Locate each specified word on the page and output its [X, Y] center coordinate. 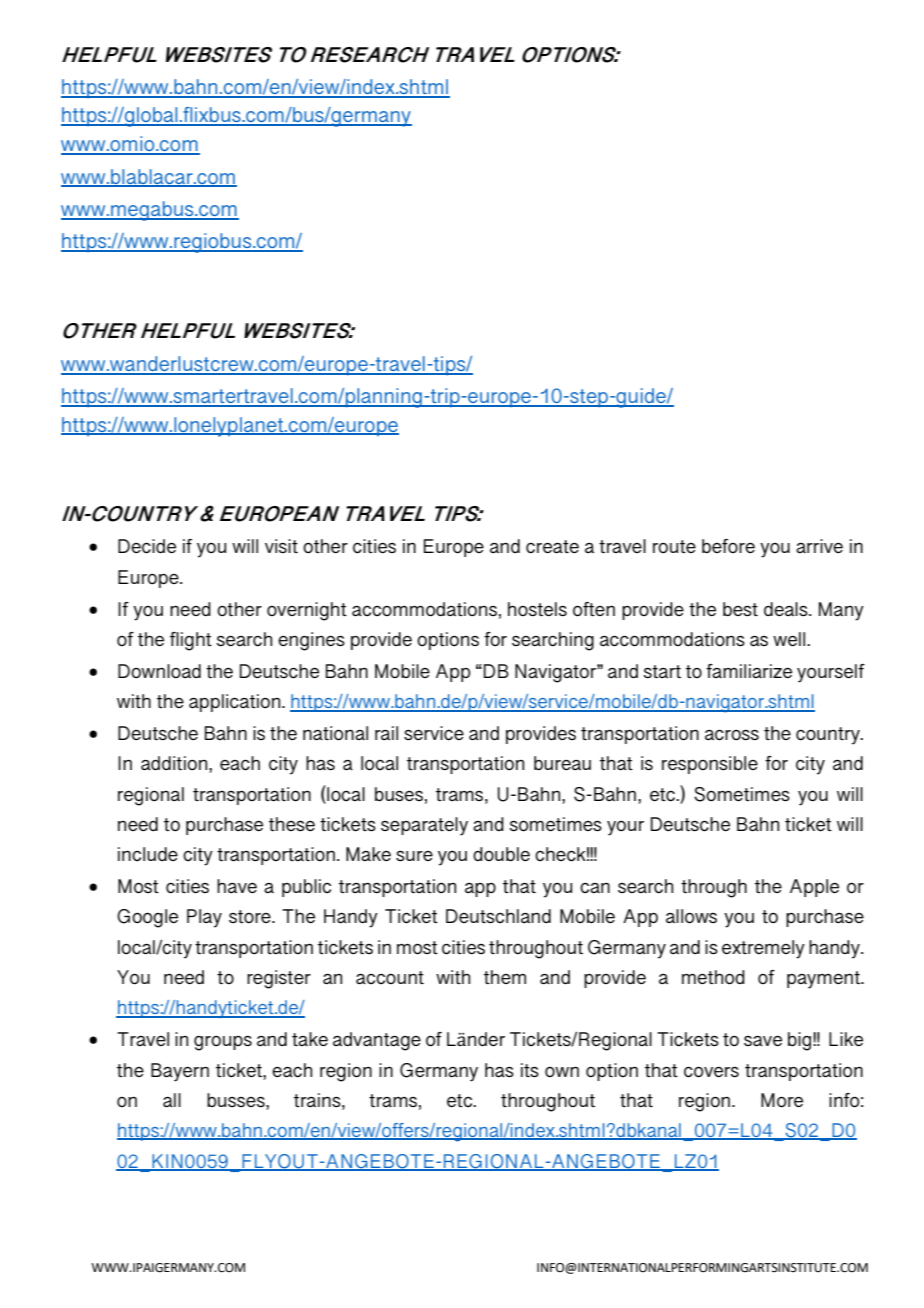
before [728, 546]
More [782, 1100]
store [251, 916]
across [732, 735]
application [236, 703]
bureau [562, 763]
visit [281, 546]
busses [237, 1100]
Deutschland [498, 916]
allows [691, 916]
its [530, 1070]
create [552, 547]
